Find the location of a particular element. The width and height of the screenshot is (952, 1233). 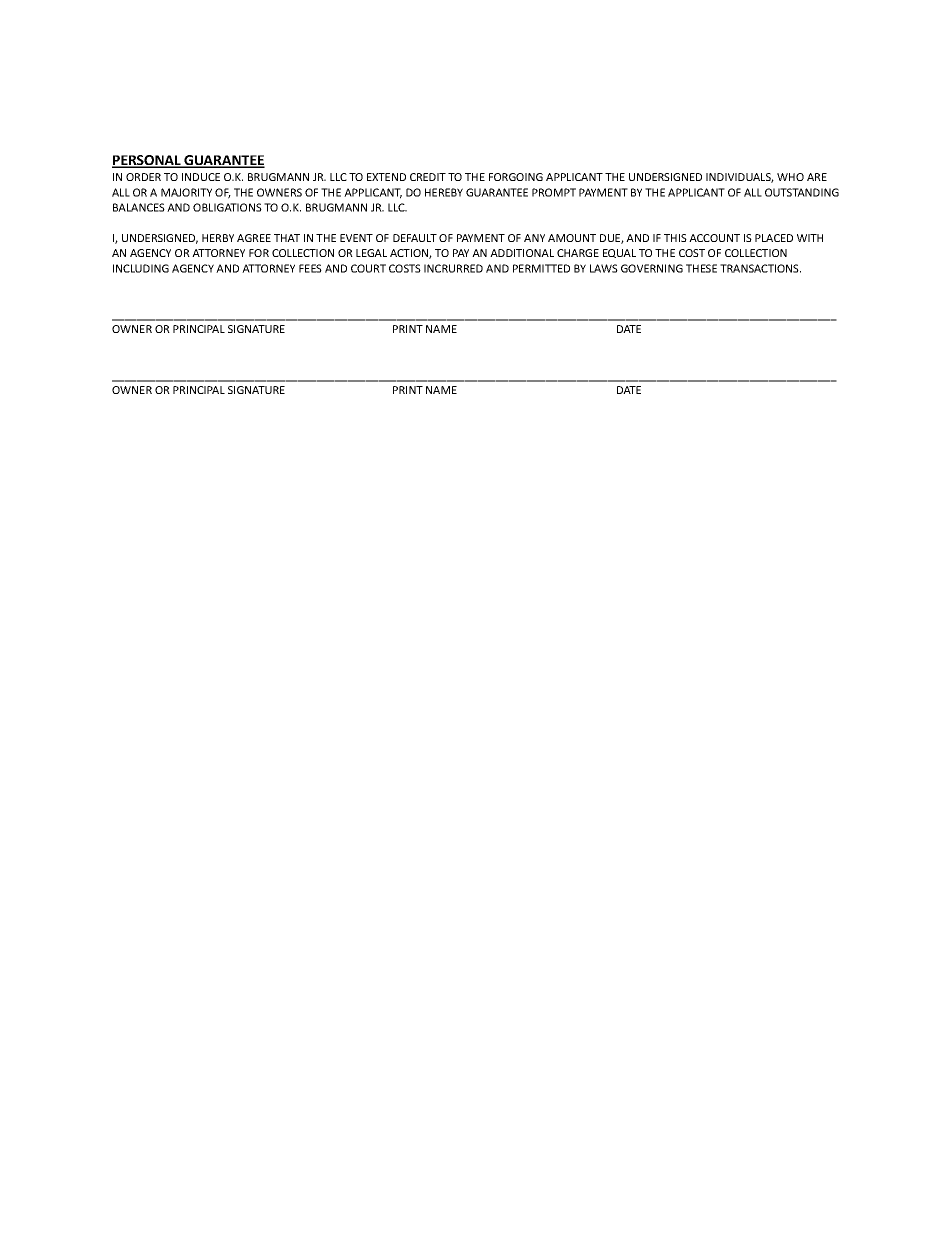

HERBY is located at coordinates (218, 238).
